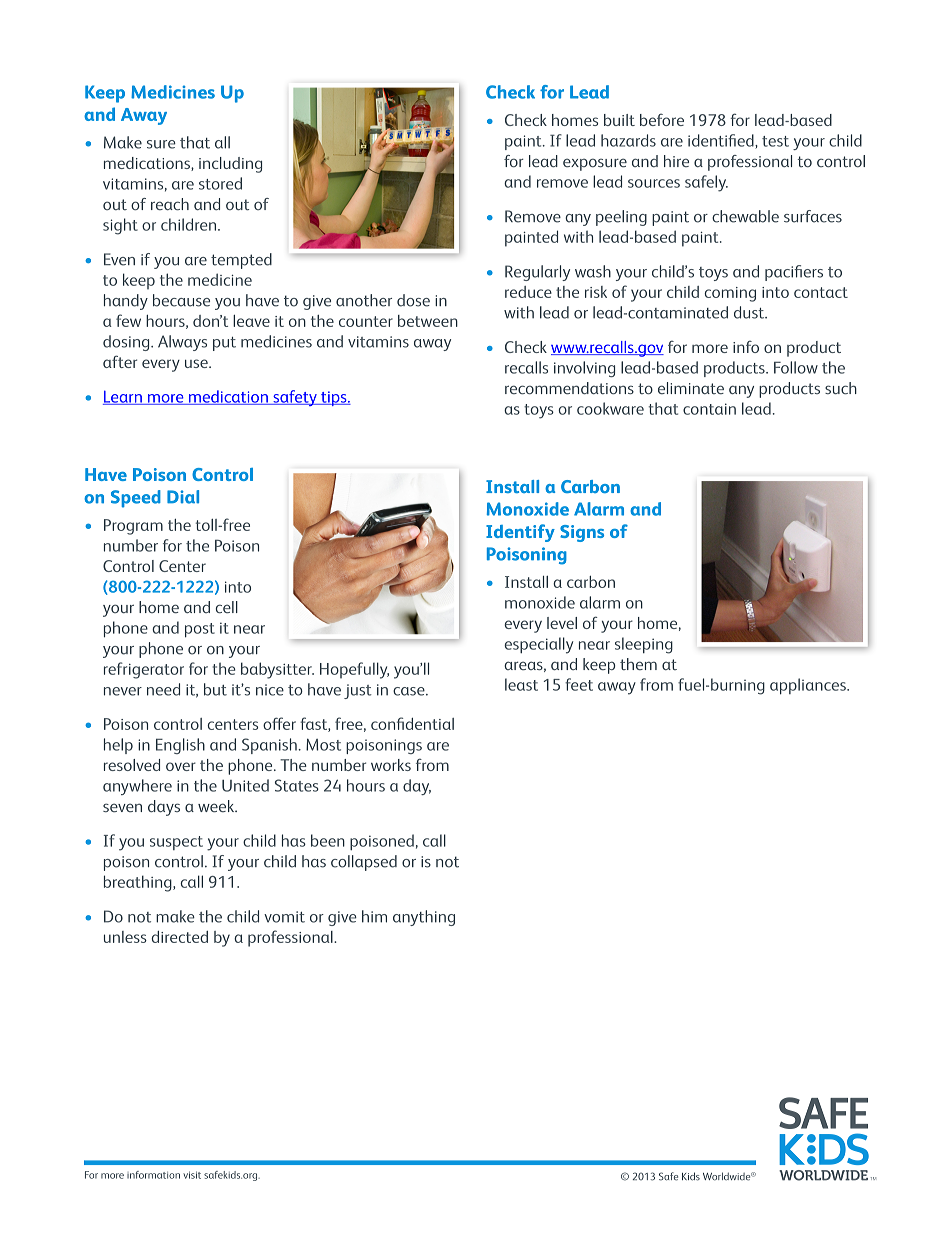 The height and width of the page is (1233, 952). Describe the element at coordinates (619, 120) in the page. I see `built` at that location.
